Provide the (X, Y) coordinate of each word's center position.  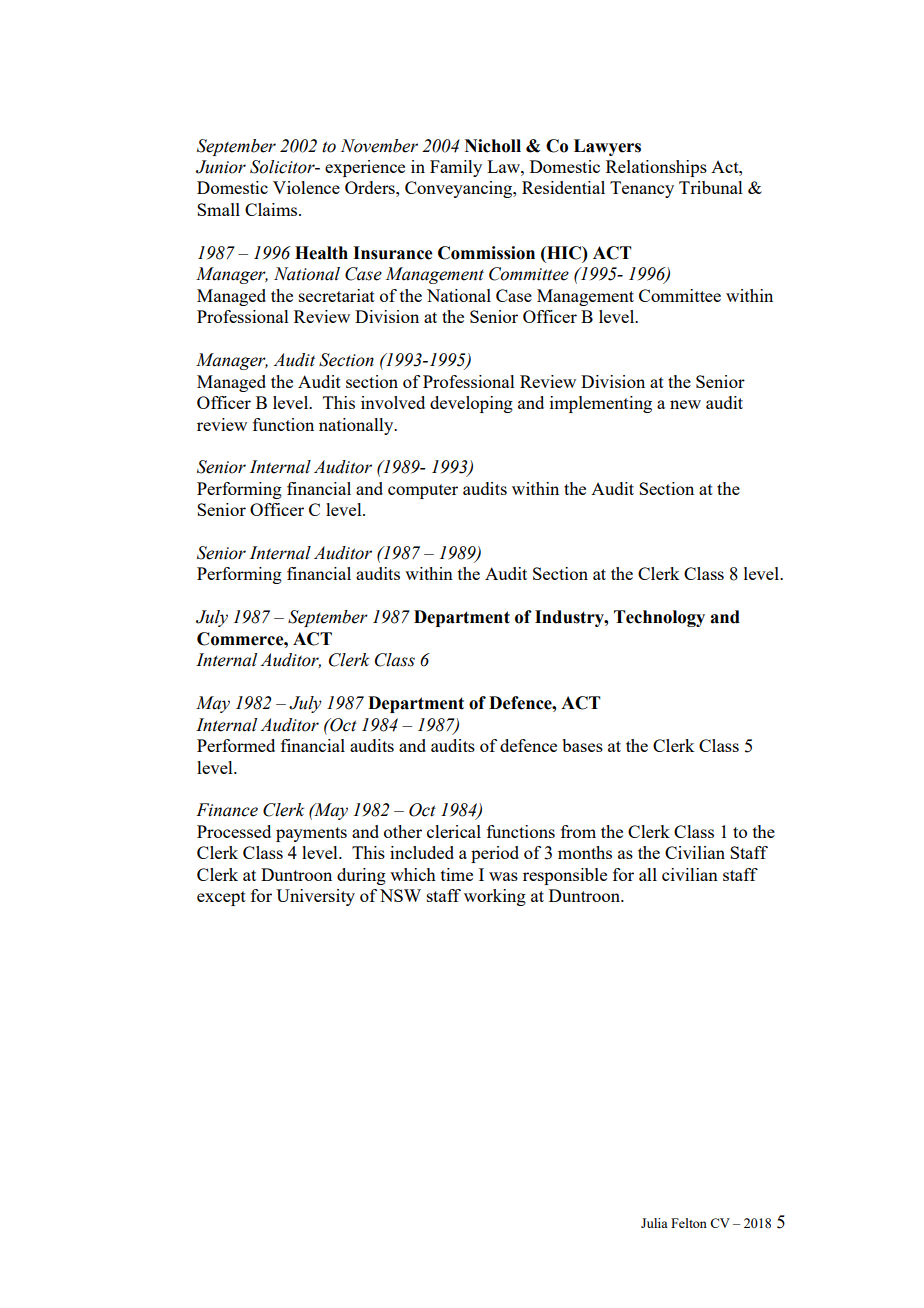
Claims (272, 209)
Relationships (656, 168)
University (315, 897)
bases (582, 745)
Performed (236, 745)
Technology (659, 618)
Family (456, 168)
